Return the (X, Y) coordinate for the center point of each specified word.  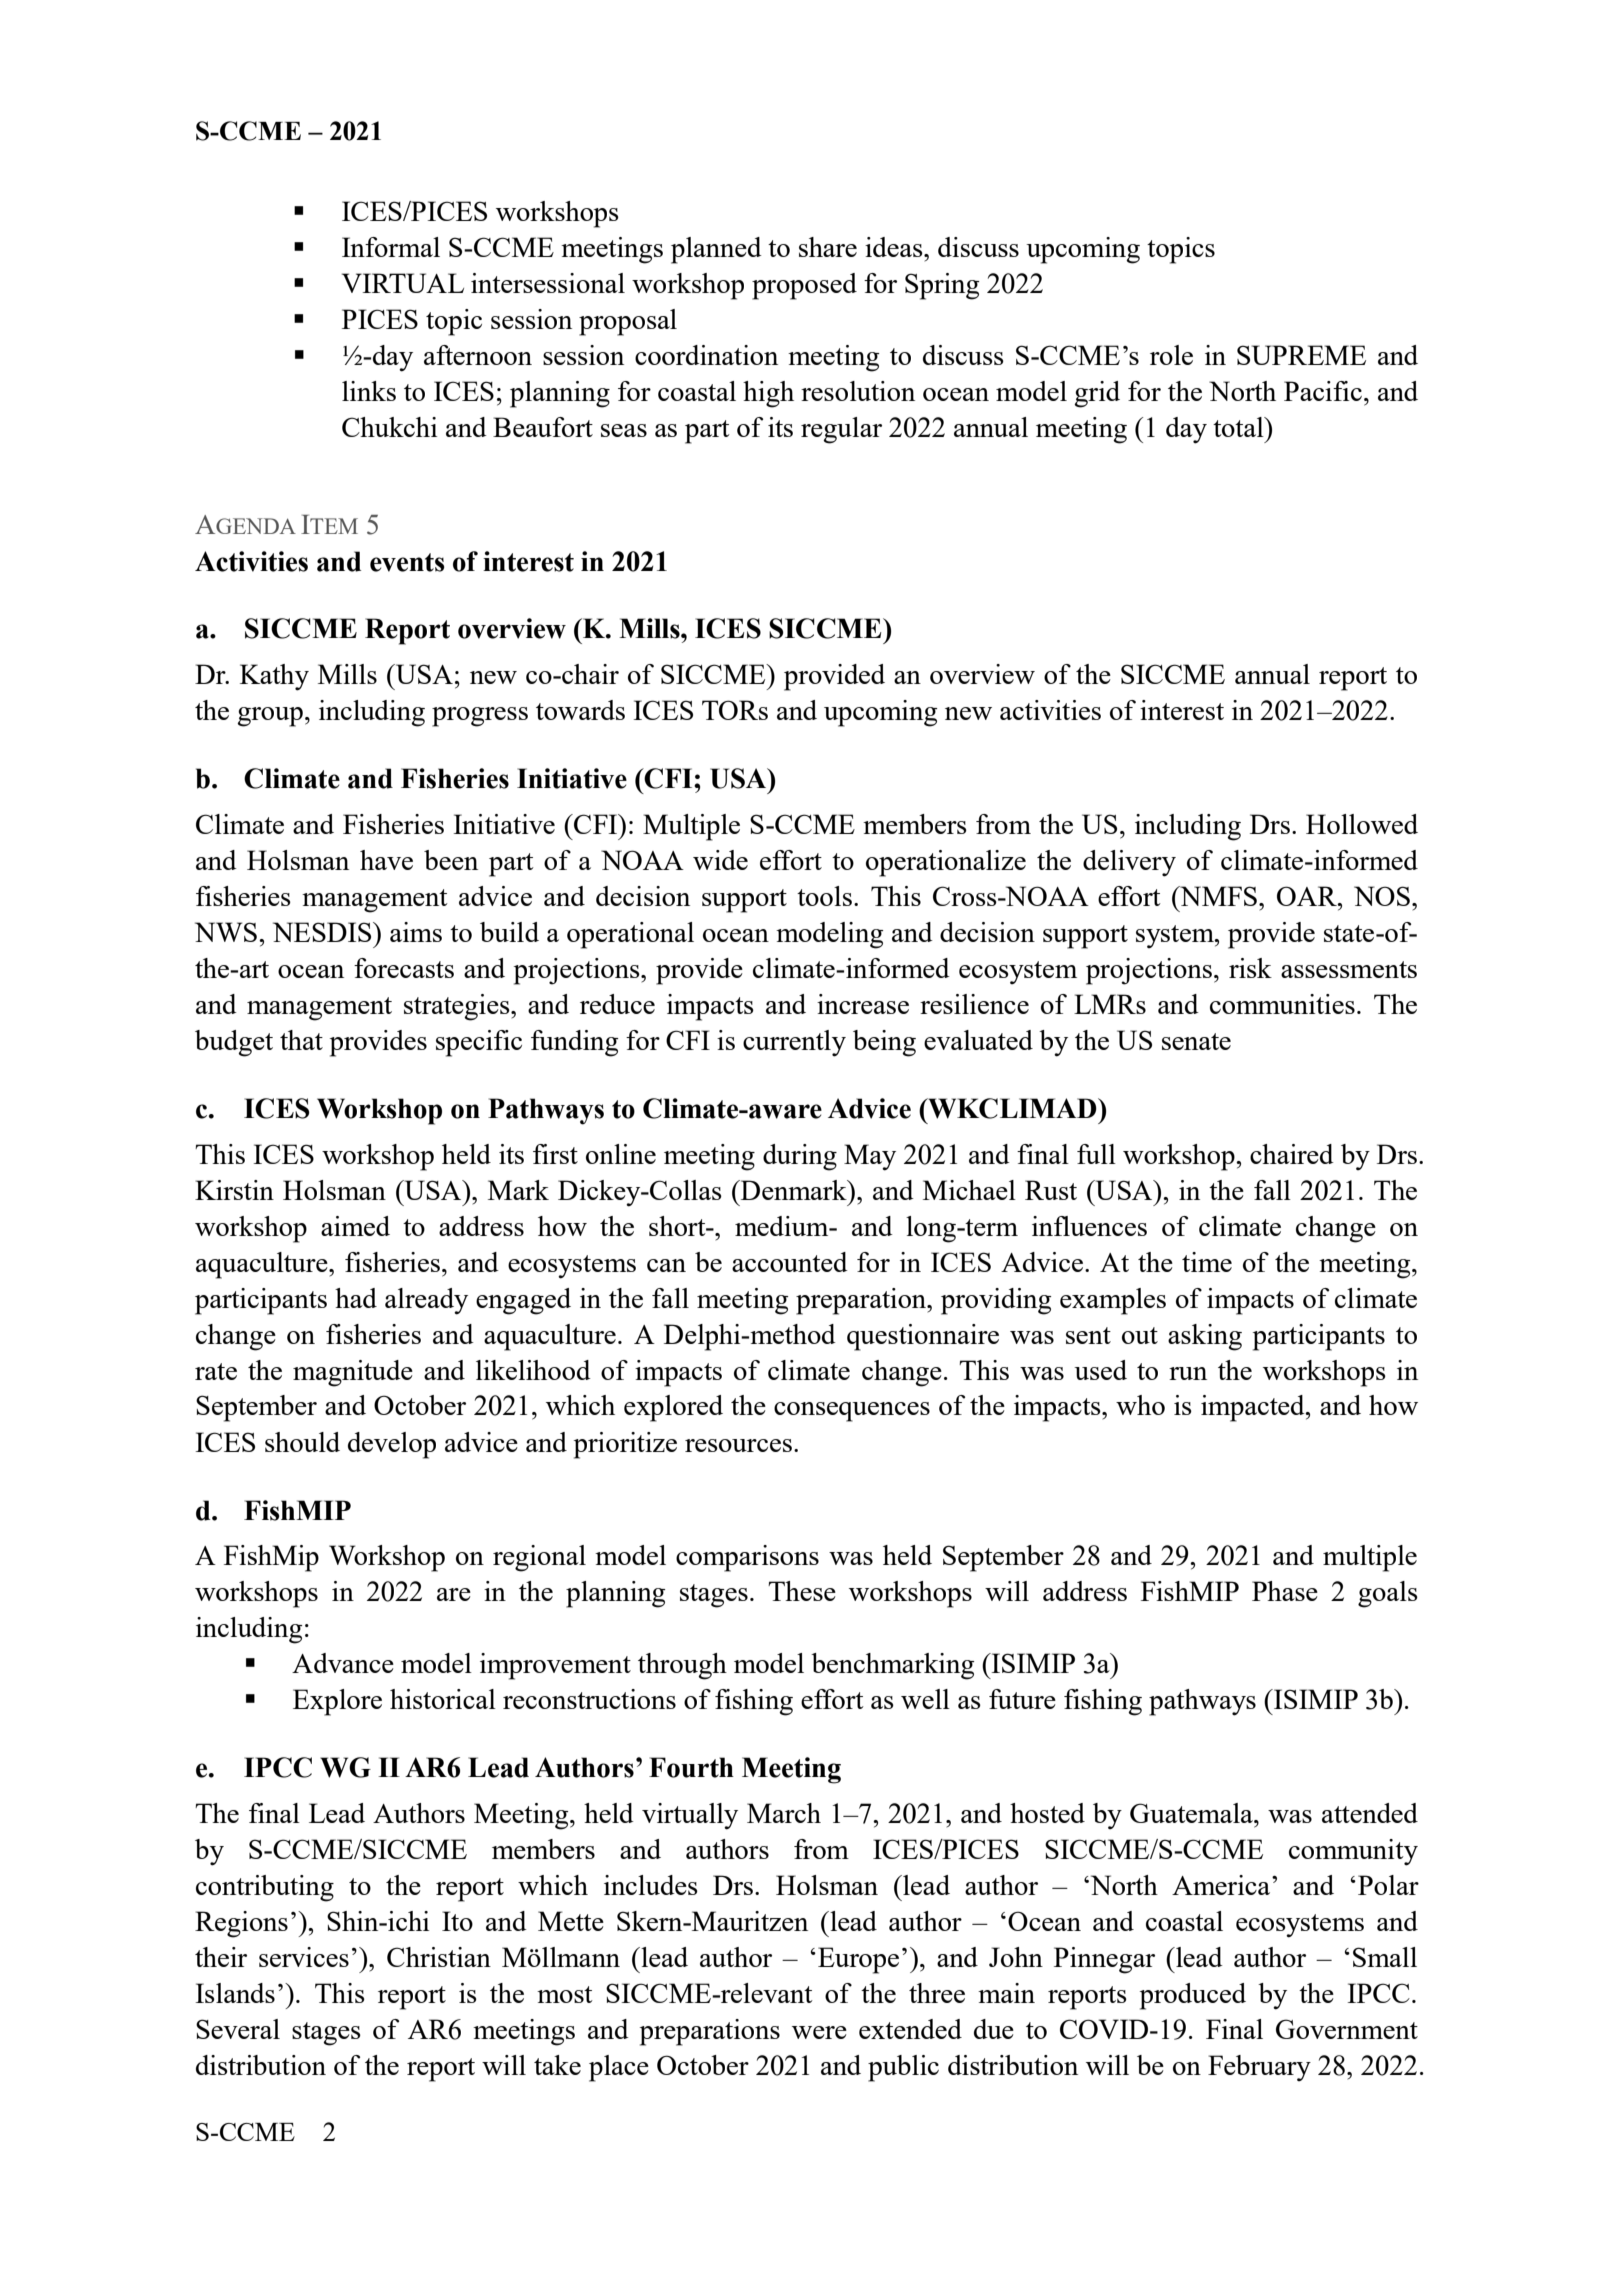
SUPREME (1301, 355)
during (800, 1157)
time (1207, 1262)
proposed (804, 286)
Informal (391, 247)
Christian (439, 1957)
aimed (355, 1226)
